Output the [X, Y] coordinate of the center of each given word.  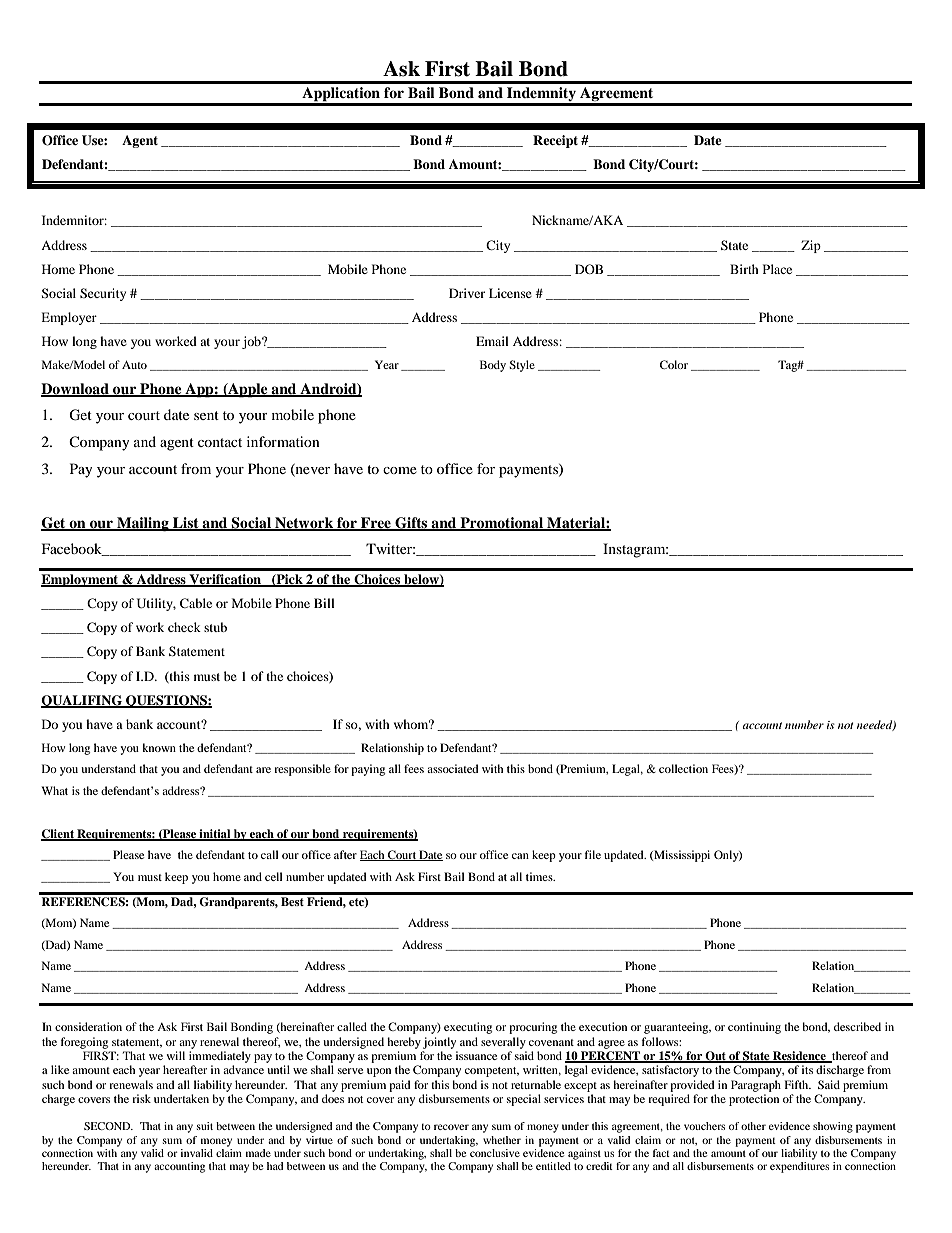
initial [215, 834]
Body [493, 366]
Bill [324, 603]
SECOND [108, 1126]
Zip [811, 246]
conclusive [495, 1151]
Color [674, 364]
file [593, 854]
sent [206, 415]
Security [103, 294]
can [520, 856]
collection [683, 768]
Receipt [555, 141]
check [184, 627]
